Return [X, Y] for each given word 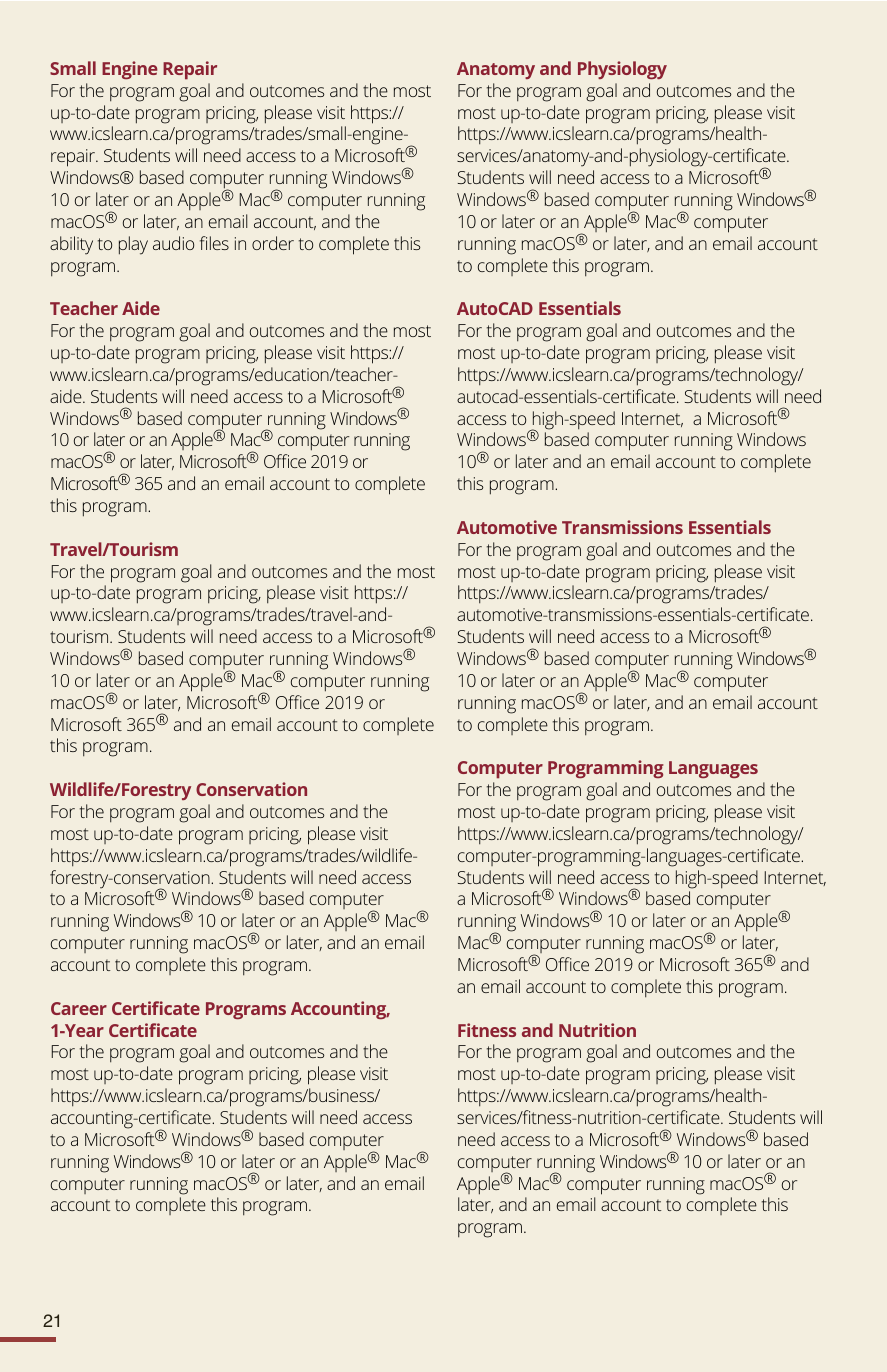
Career [79, 1008]
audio [173, 243]
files [214, 243]
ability [71, 245]
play [133, 245]
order [273, 243]
